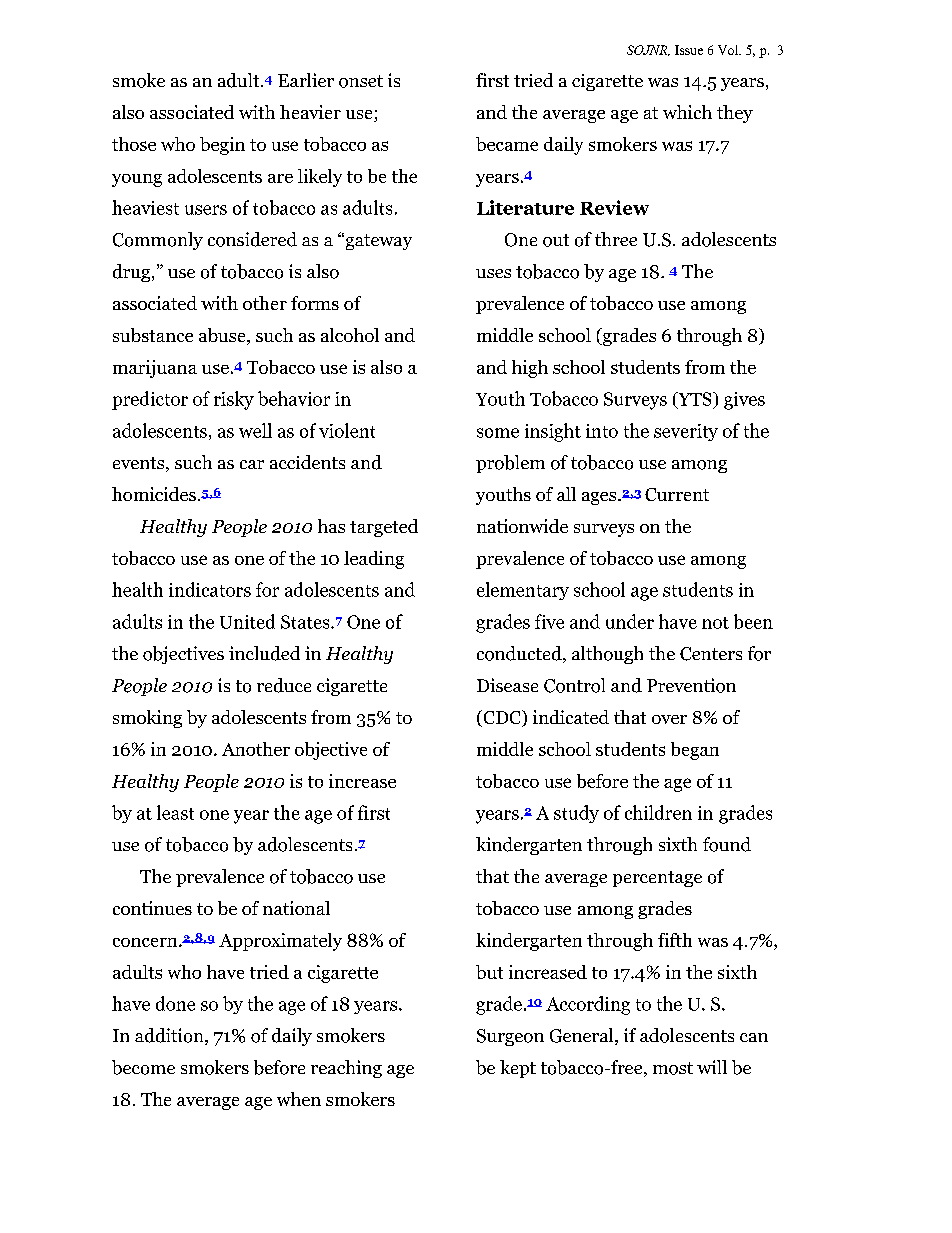 Image resolution: width=952 pixels, height=1233 pixels. I want to click on kept, so click(518, 1069).
